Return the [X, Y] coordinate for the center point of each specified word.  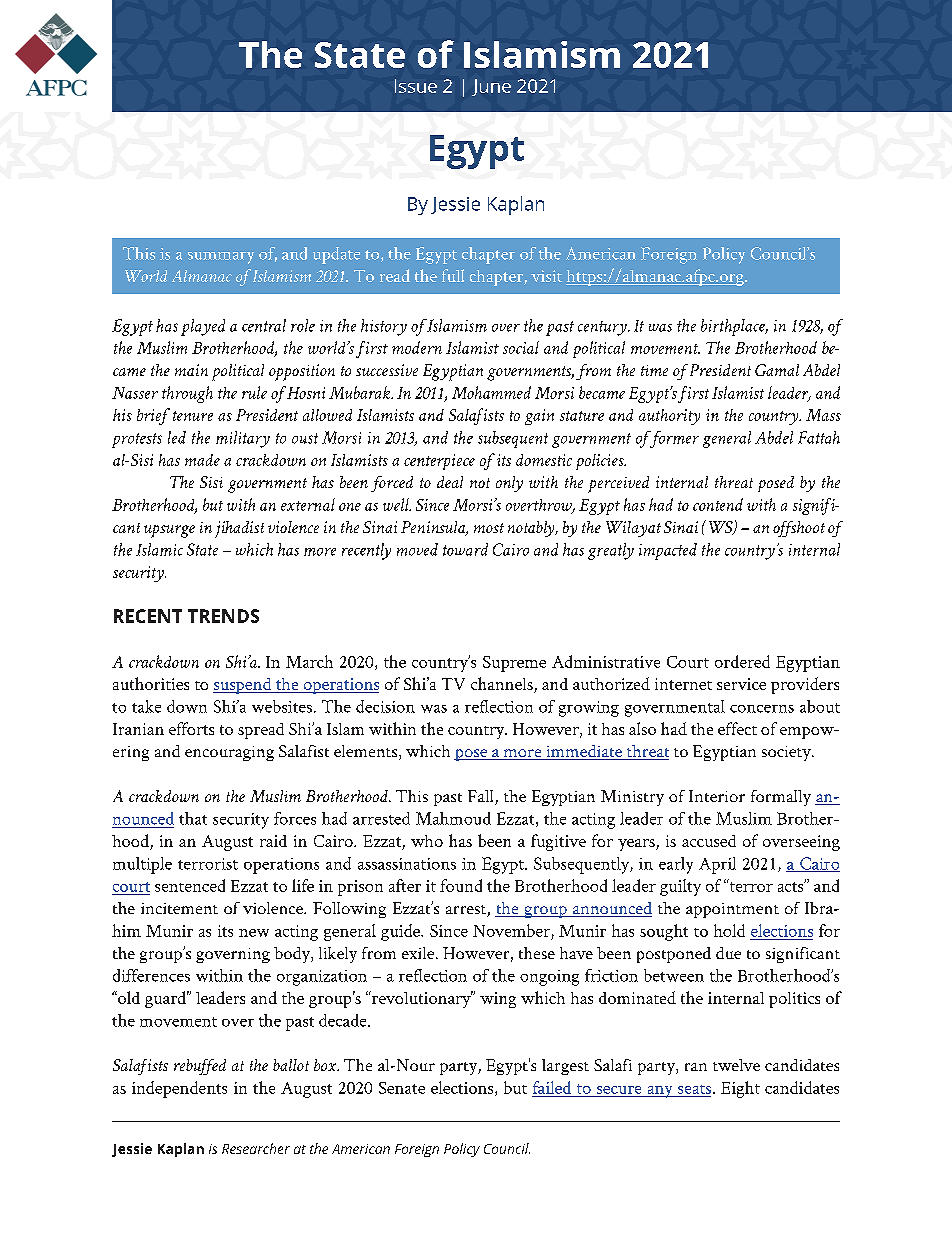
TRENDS [223, 616]
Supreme [514, 664]
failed [552, 1087]
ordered [742, 661]
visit [546, 276]
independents [179, 1089]
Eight [740, 1089]
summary [221, 258]
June [491, 87]
